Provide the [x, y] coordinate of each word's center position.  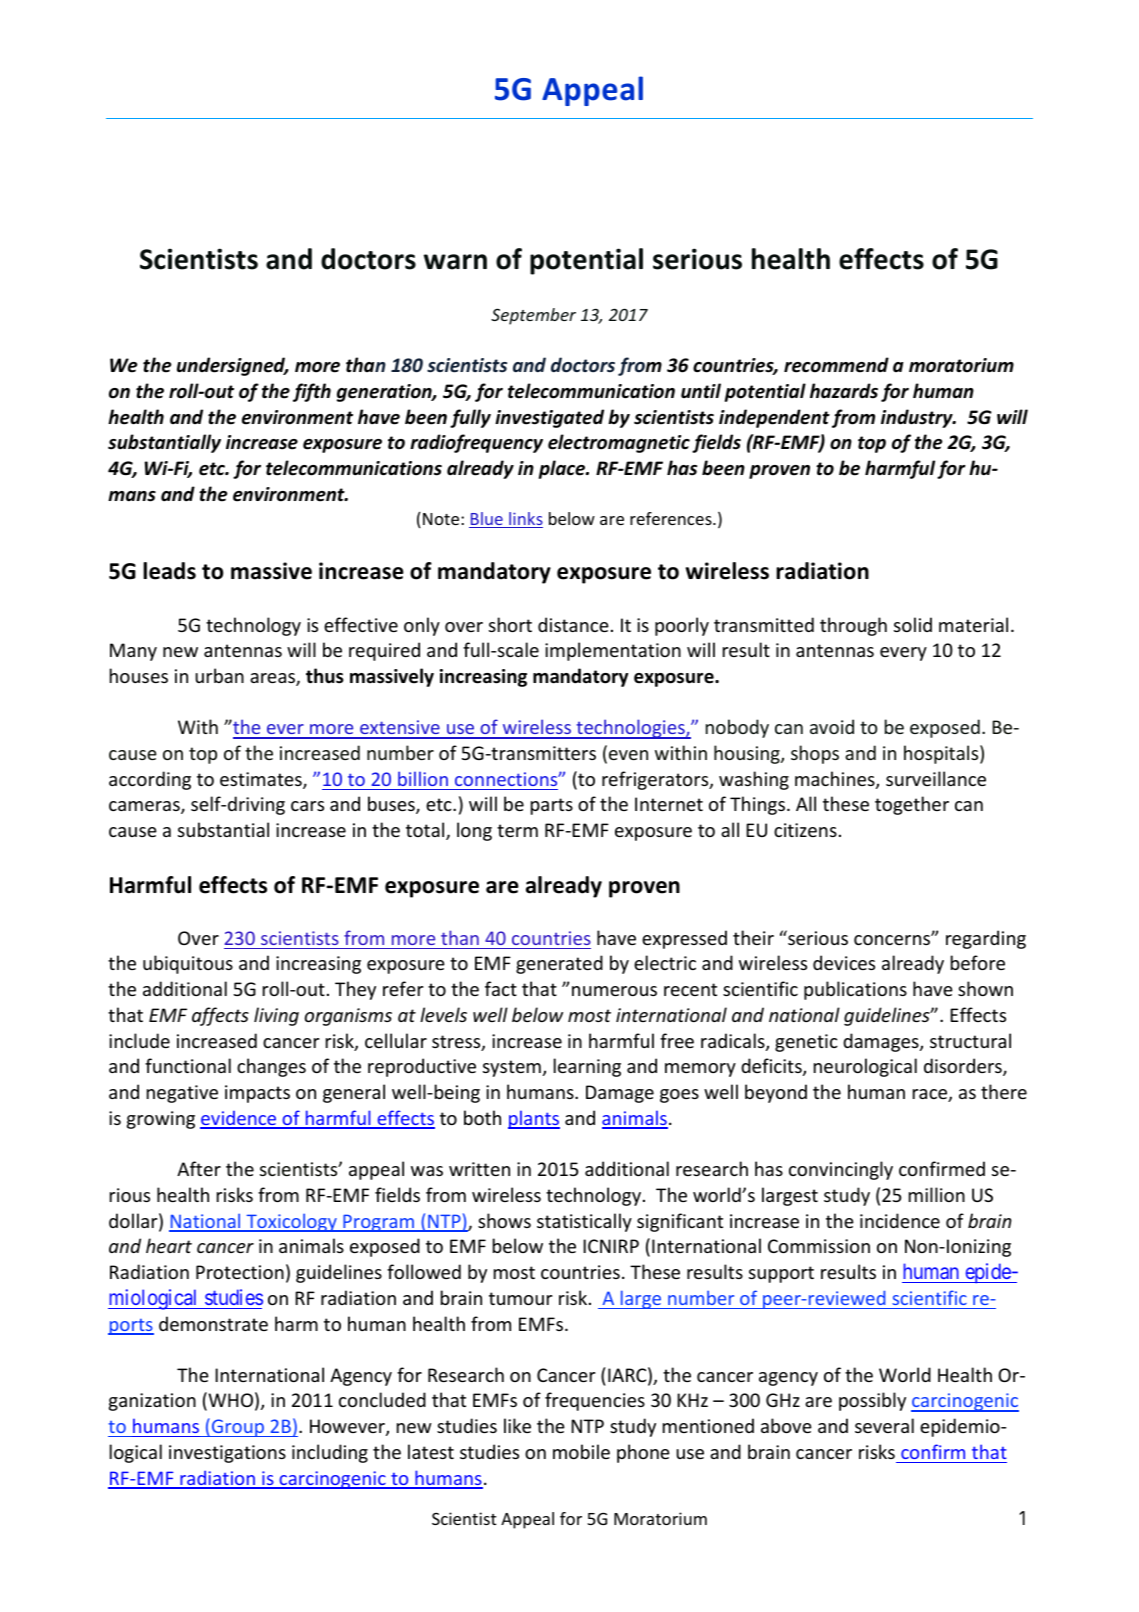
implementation [613, 651]
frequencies [595, 1401]
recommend [836, 365]
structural [970, 1040]
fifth [312, 392]
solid [913, 624]
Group [238, 1428]
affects [220, 1016]
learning [587, 1067]
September [533, 316]
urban [219, 675]
